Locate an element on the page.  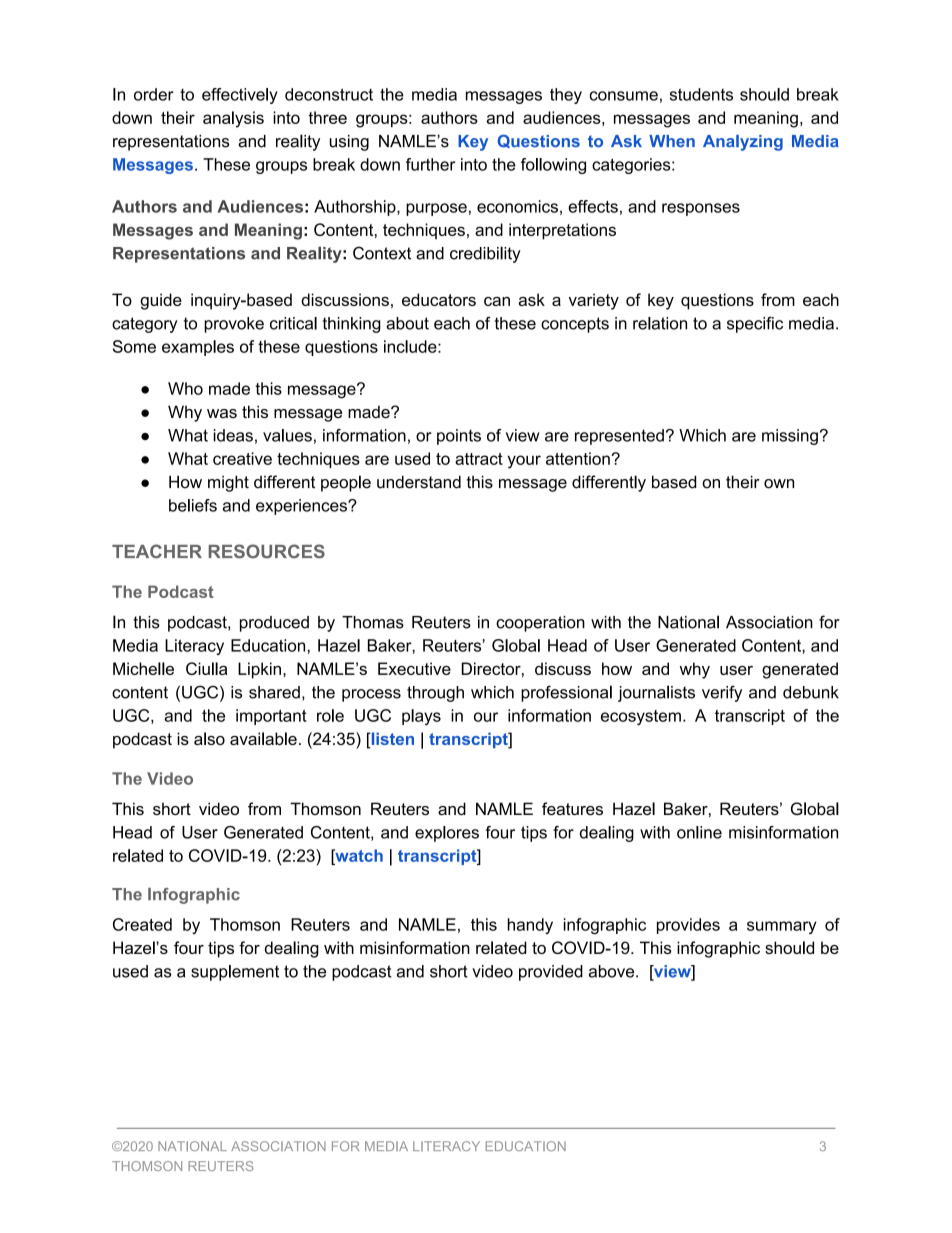
provoke is located at coordinates (234, 325).
